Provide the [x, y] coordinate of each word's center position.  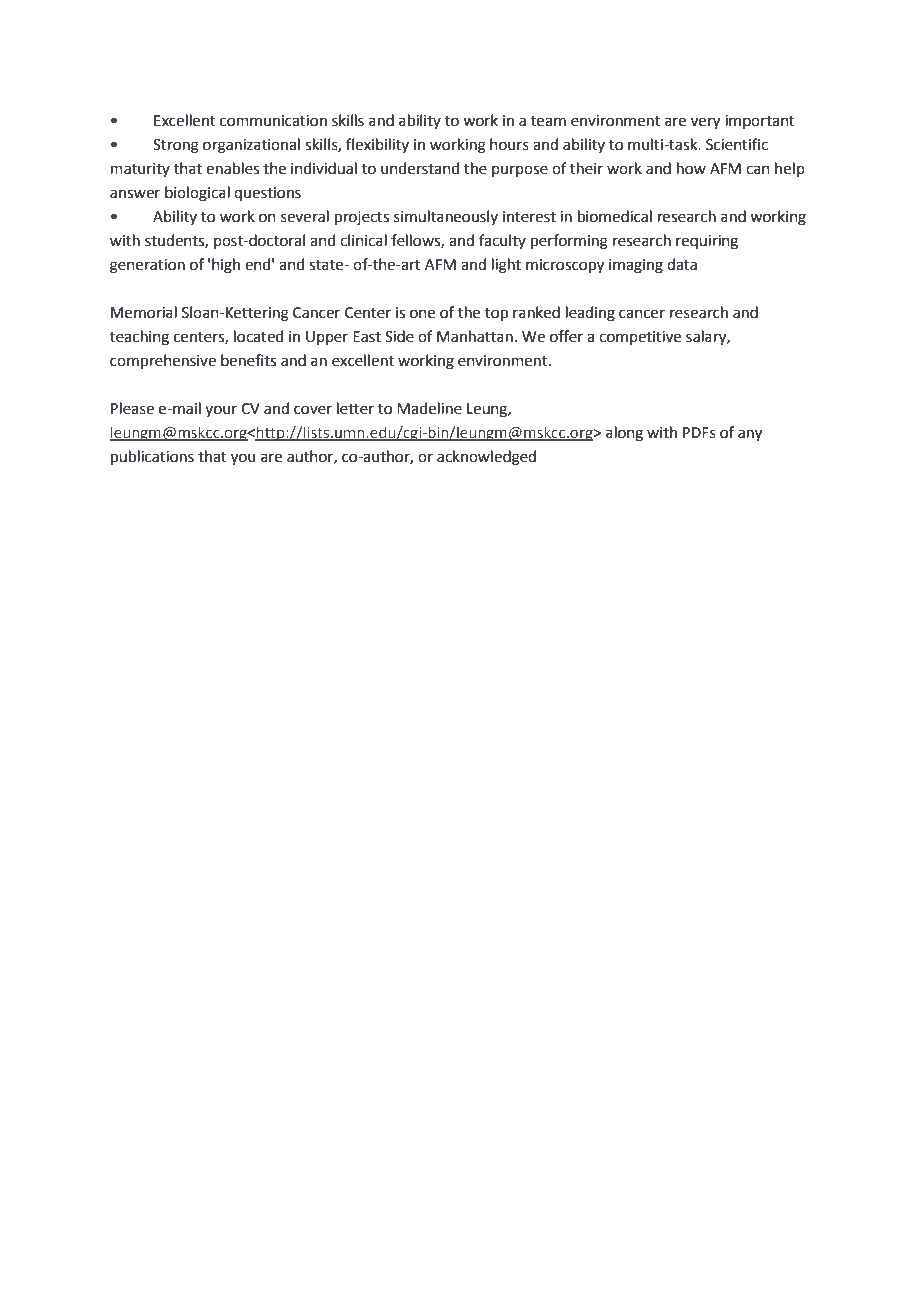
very [705, 123]
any [750, 435]
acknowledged [486, 458]
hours [509, 144]
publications [152, 457]
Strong [176, 146]
